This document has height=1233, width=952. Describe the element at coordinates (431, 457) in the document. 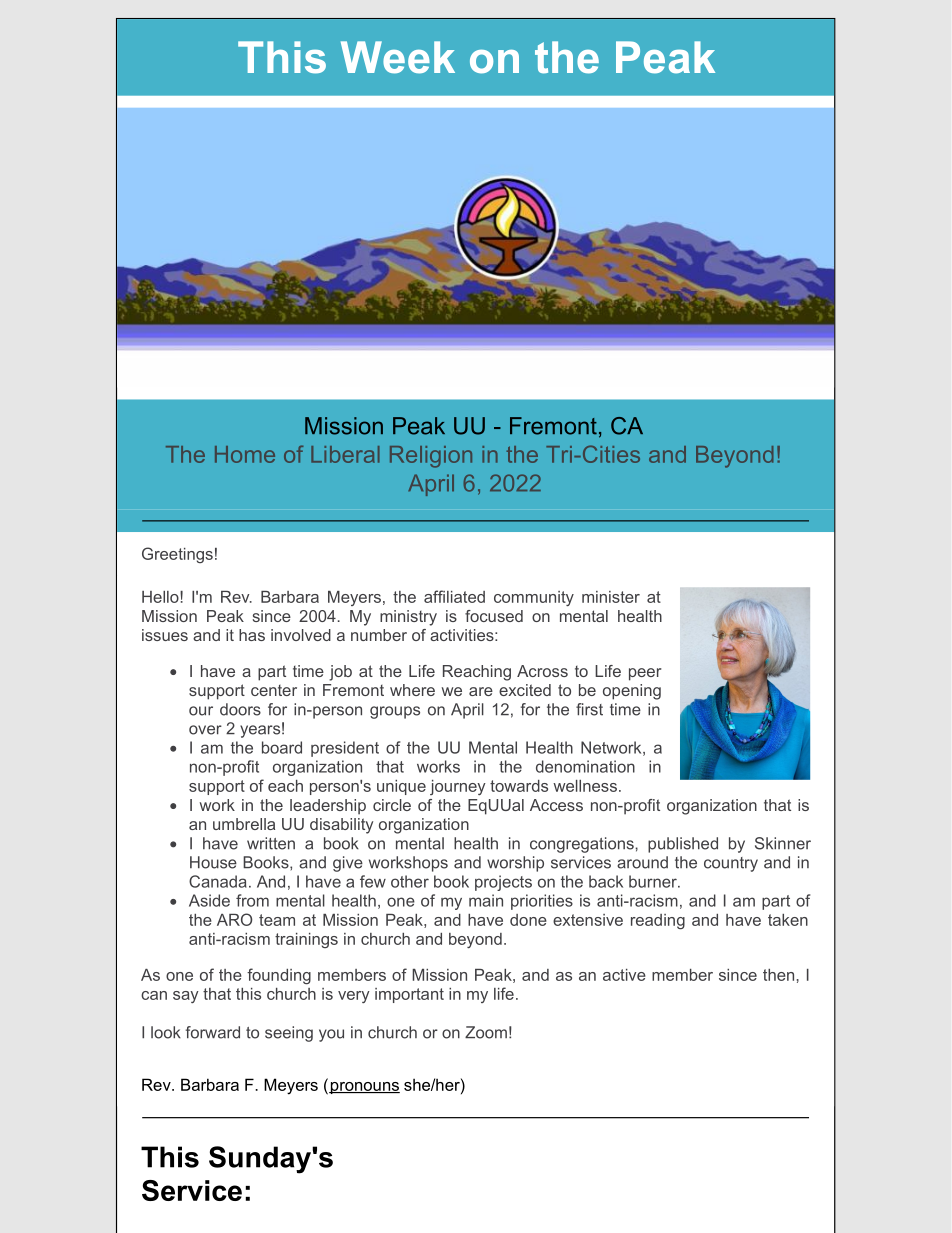

I see `Religion` at that location.
